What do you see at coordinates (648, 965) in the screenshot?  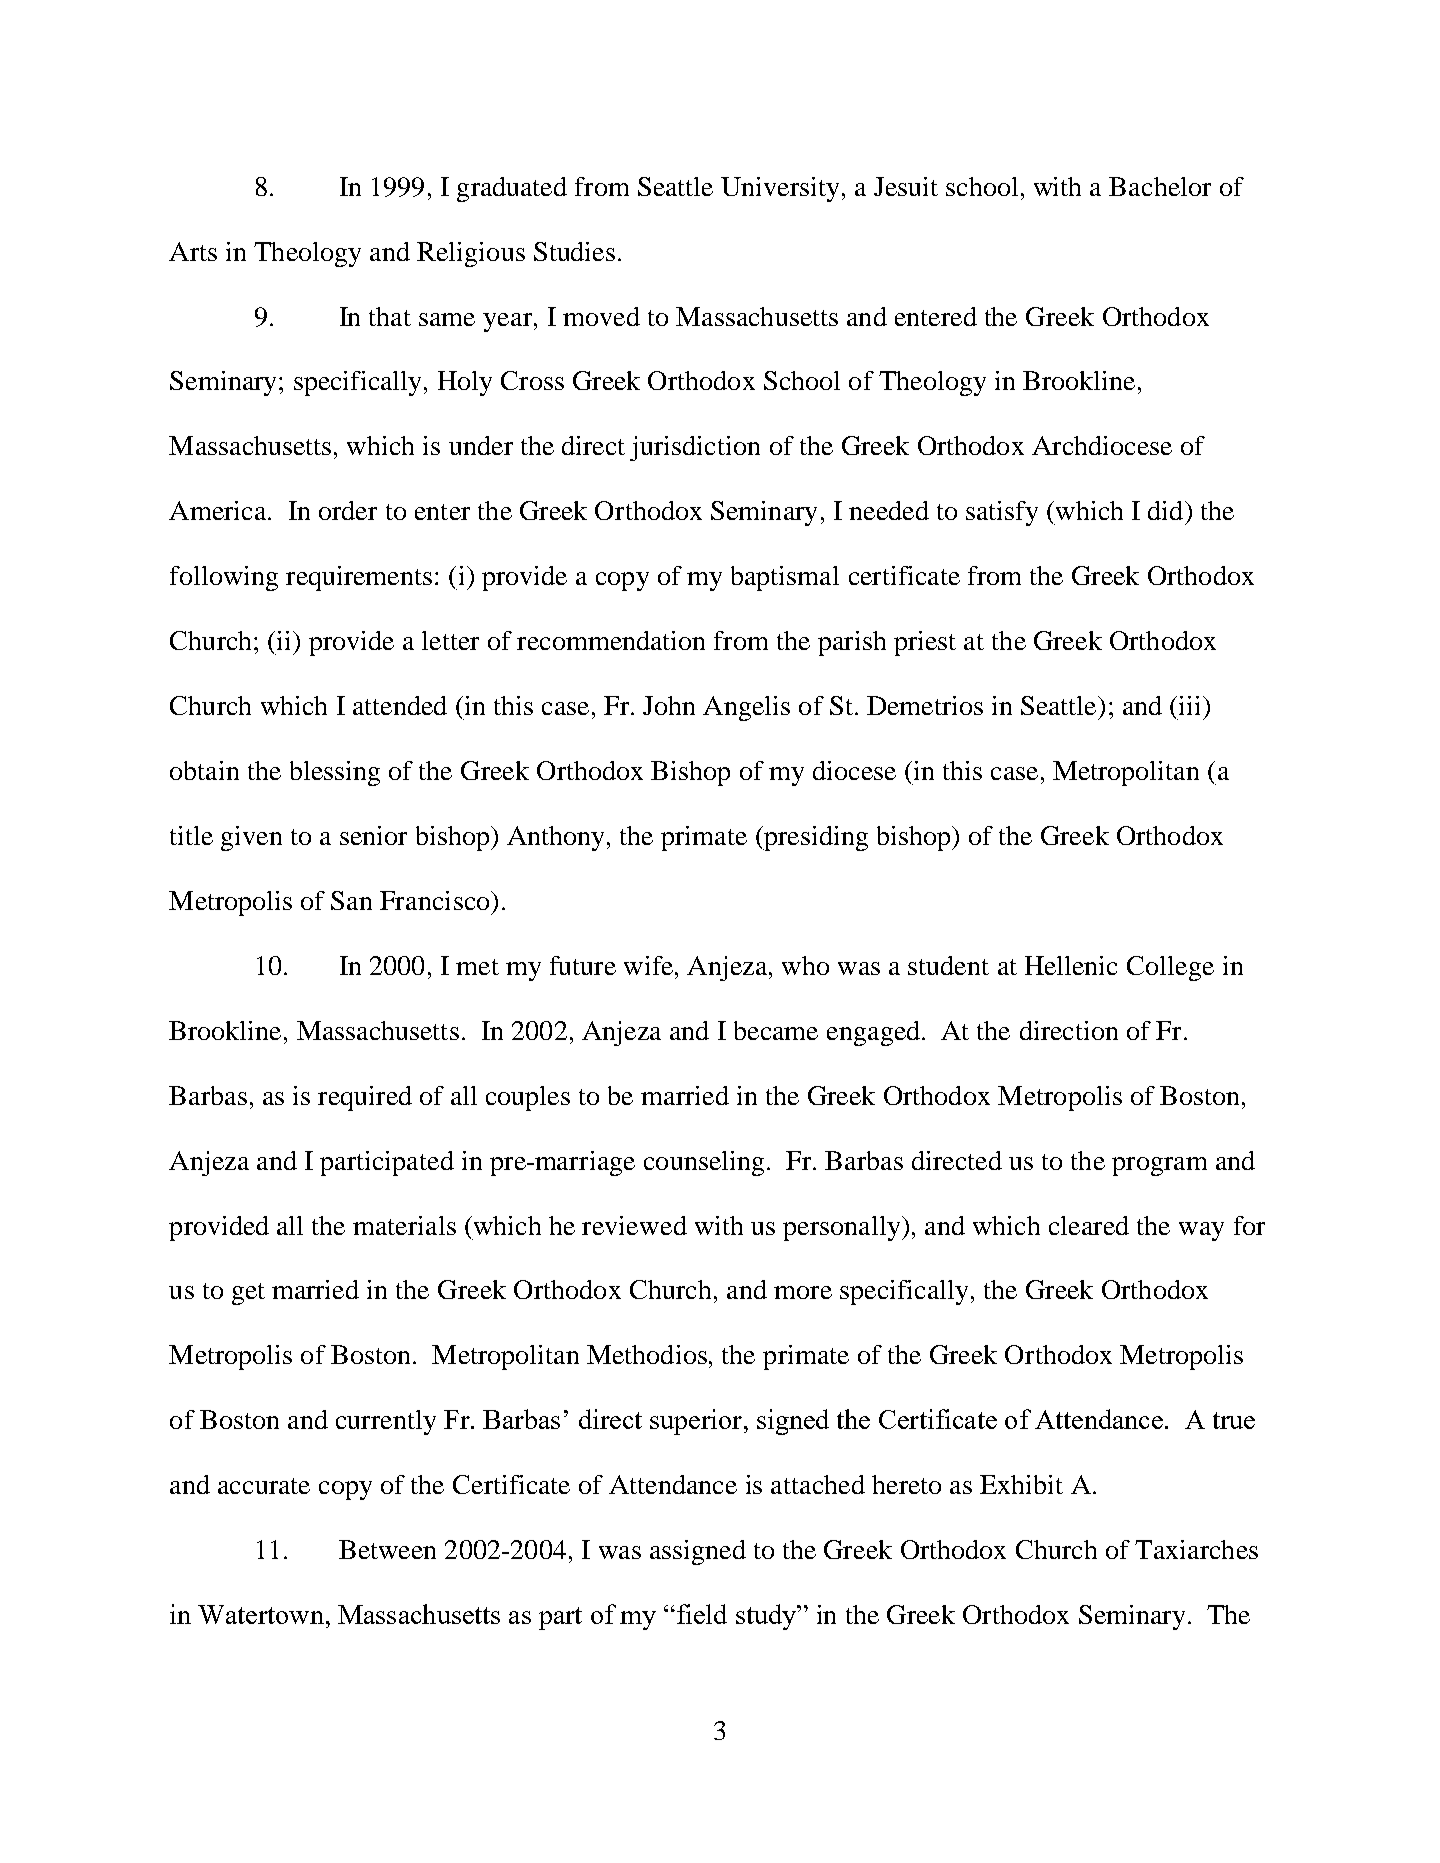 I see `wife` at bounding box center [648, 965].
